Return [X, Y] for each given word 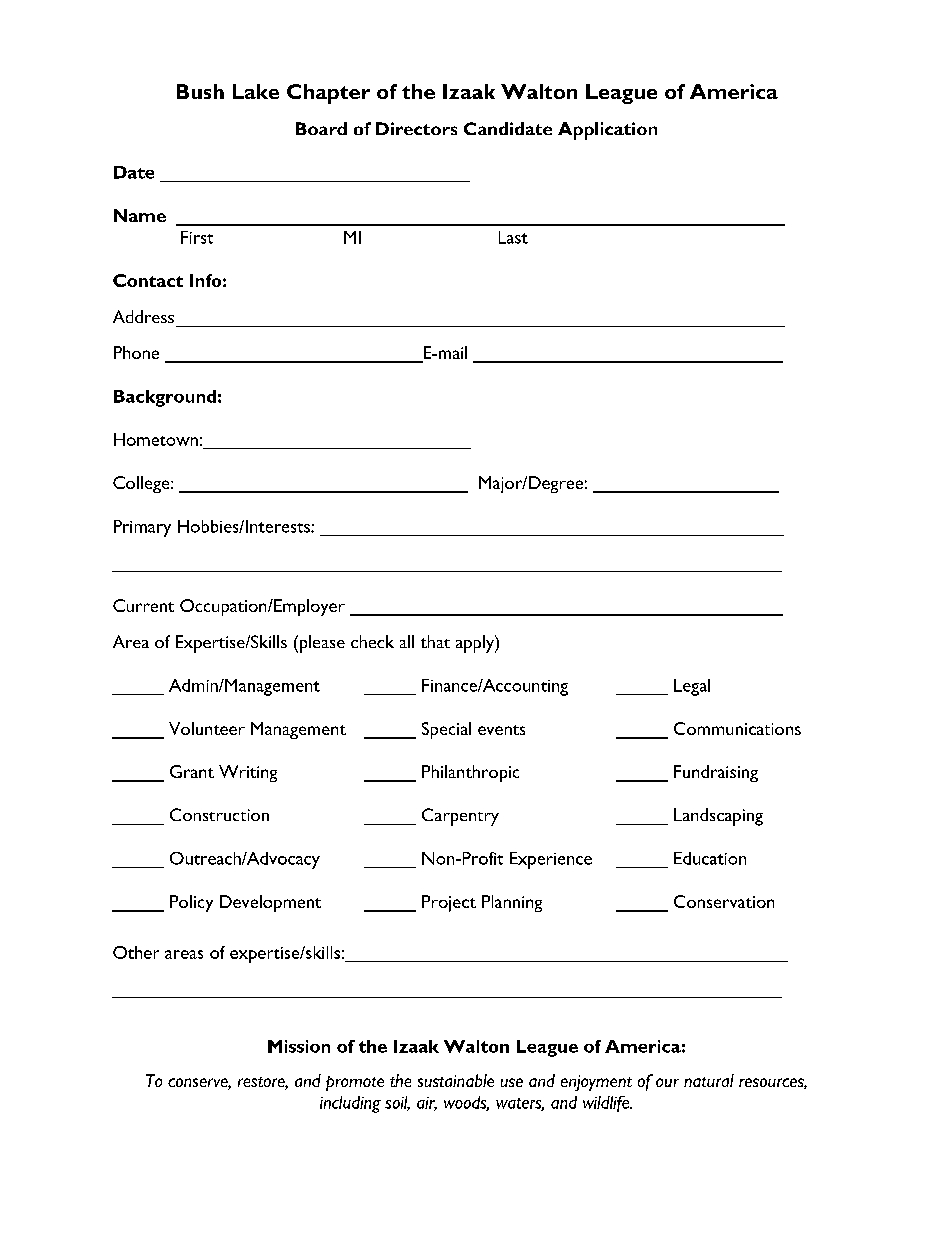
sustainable [456, 1080]
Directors [416, 128]
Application [607, 131]
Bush [200, 91]
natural [709, 1080]
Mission [299, 1046]
